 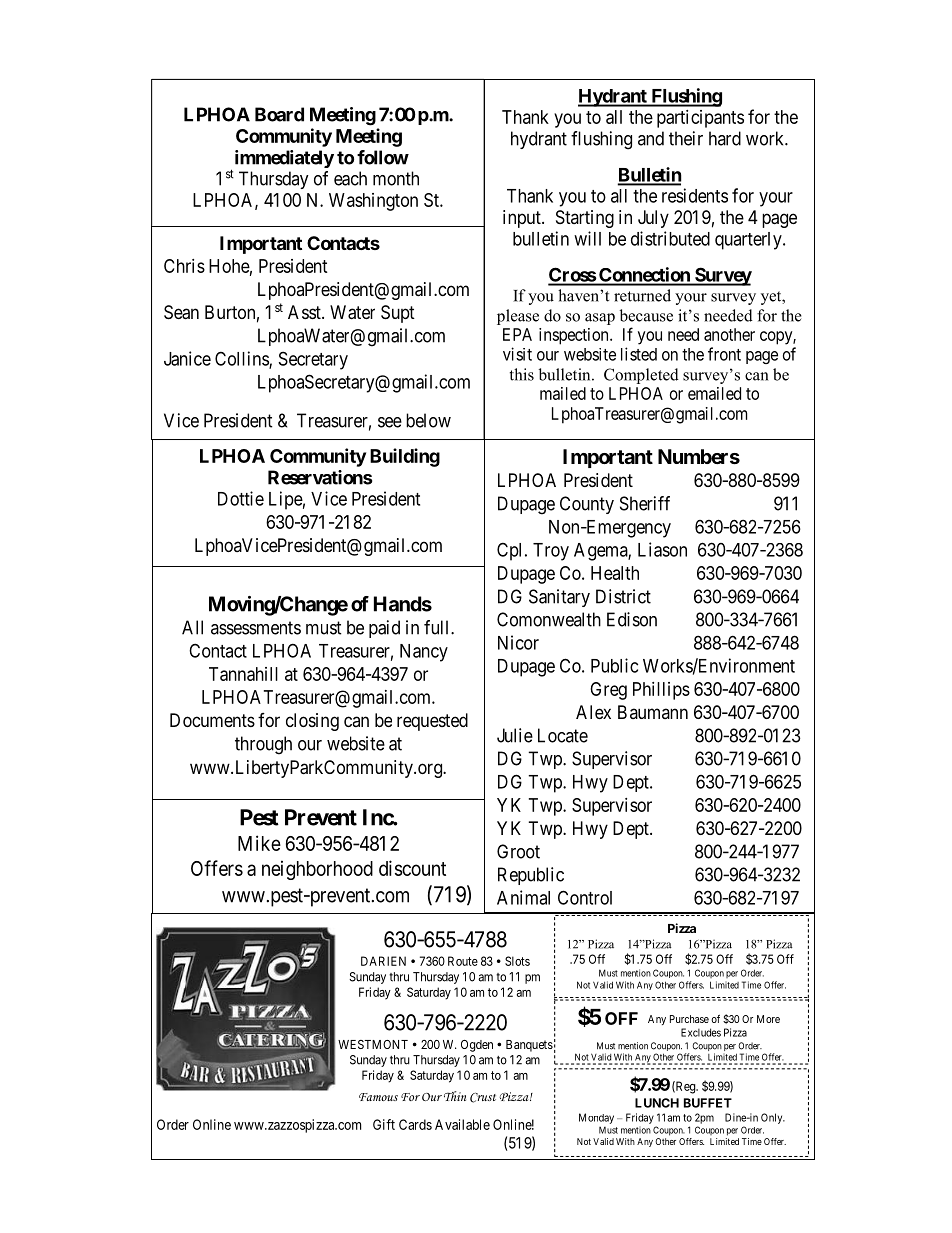 What do you see at coordinates (263, 745) in the image?
I see `through` at bounding box center [263, 745].
